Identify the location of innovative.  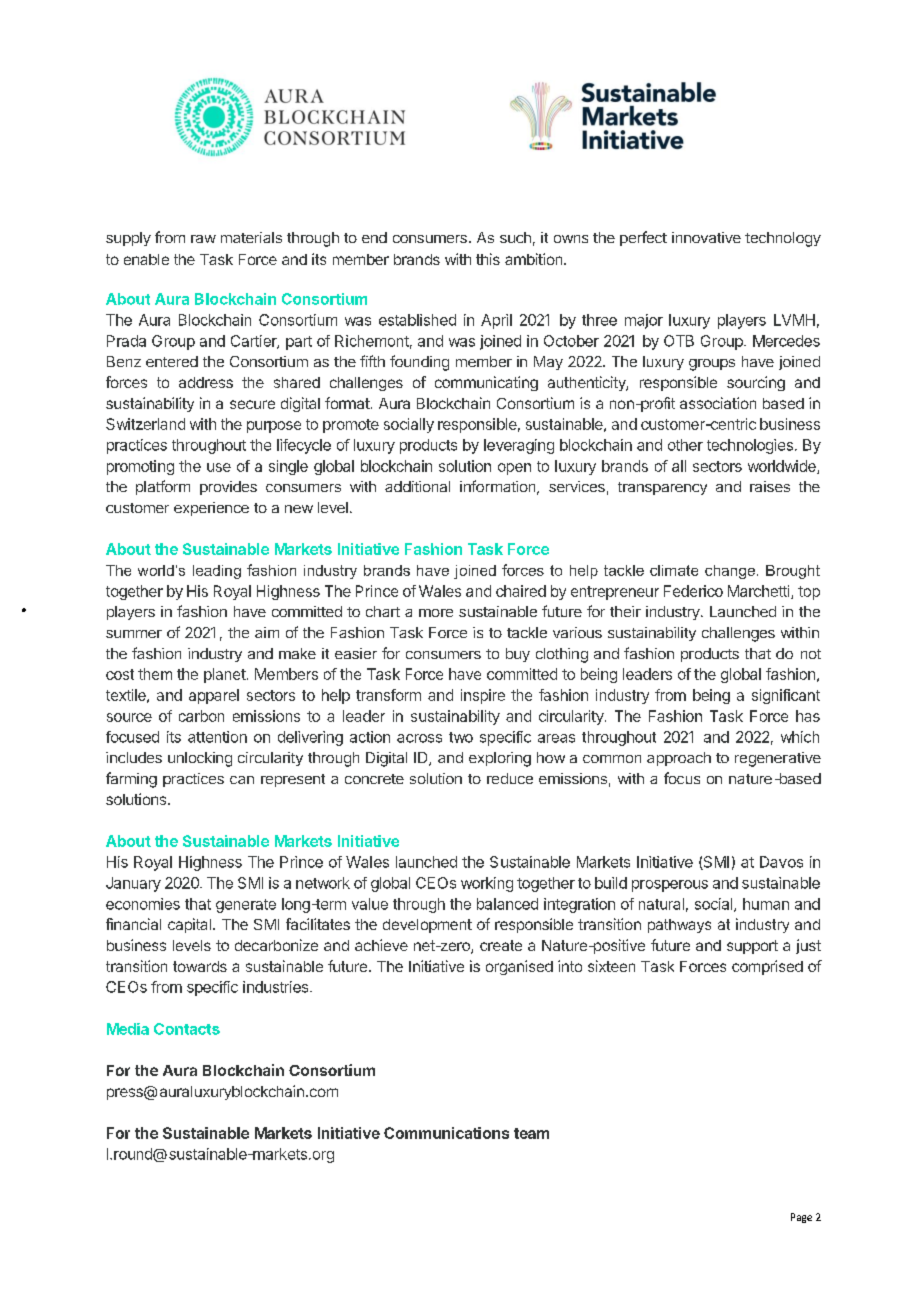
(706, 237).
